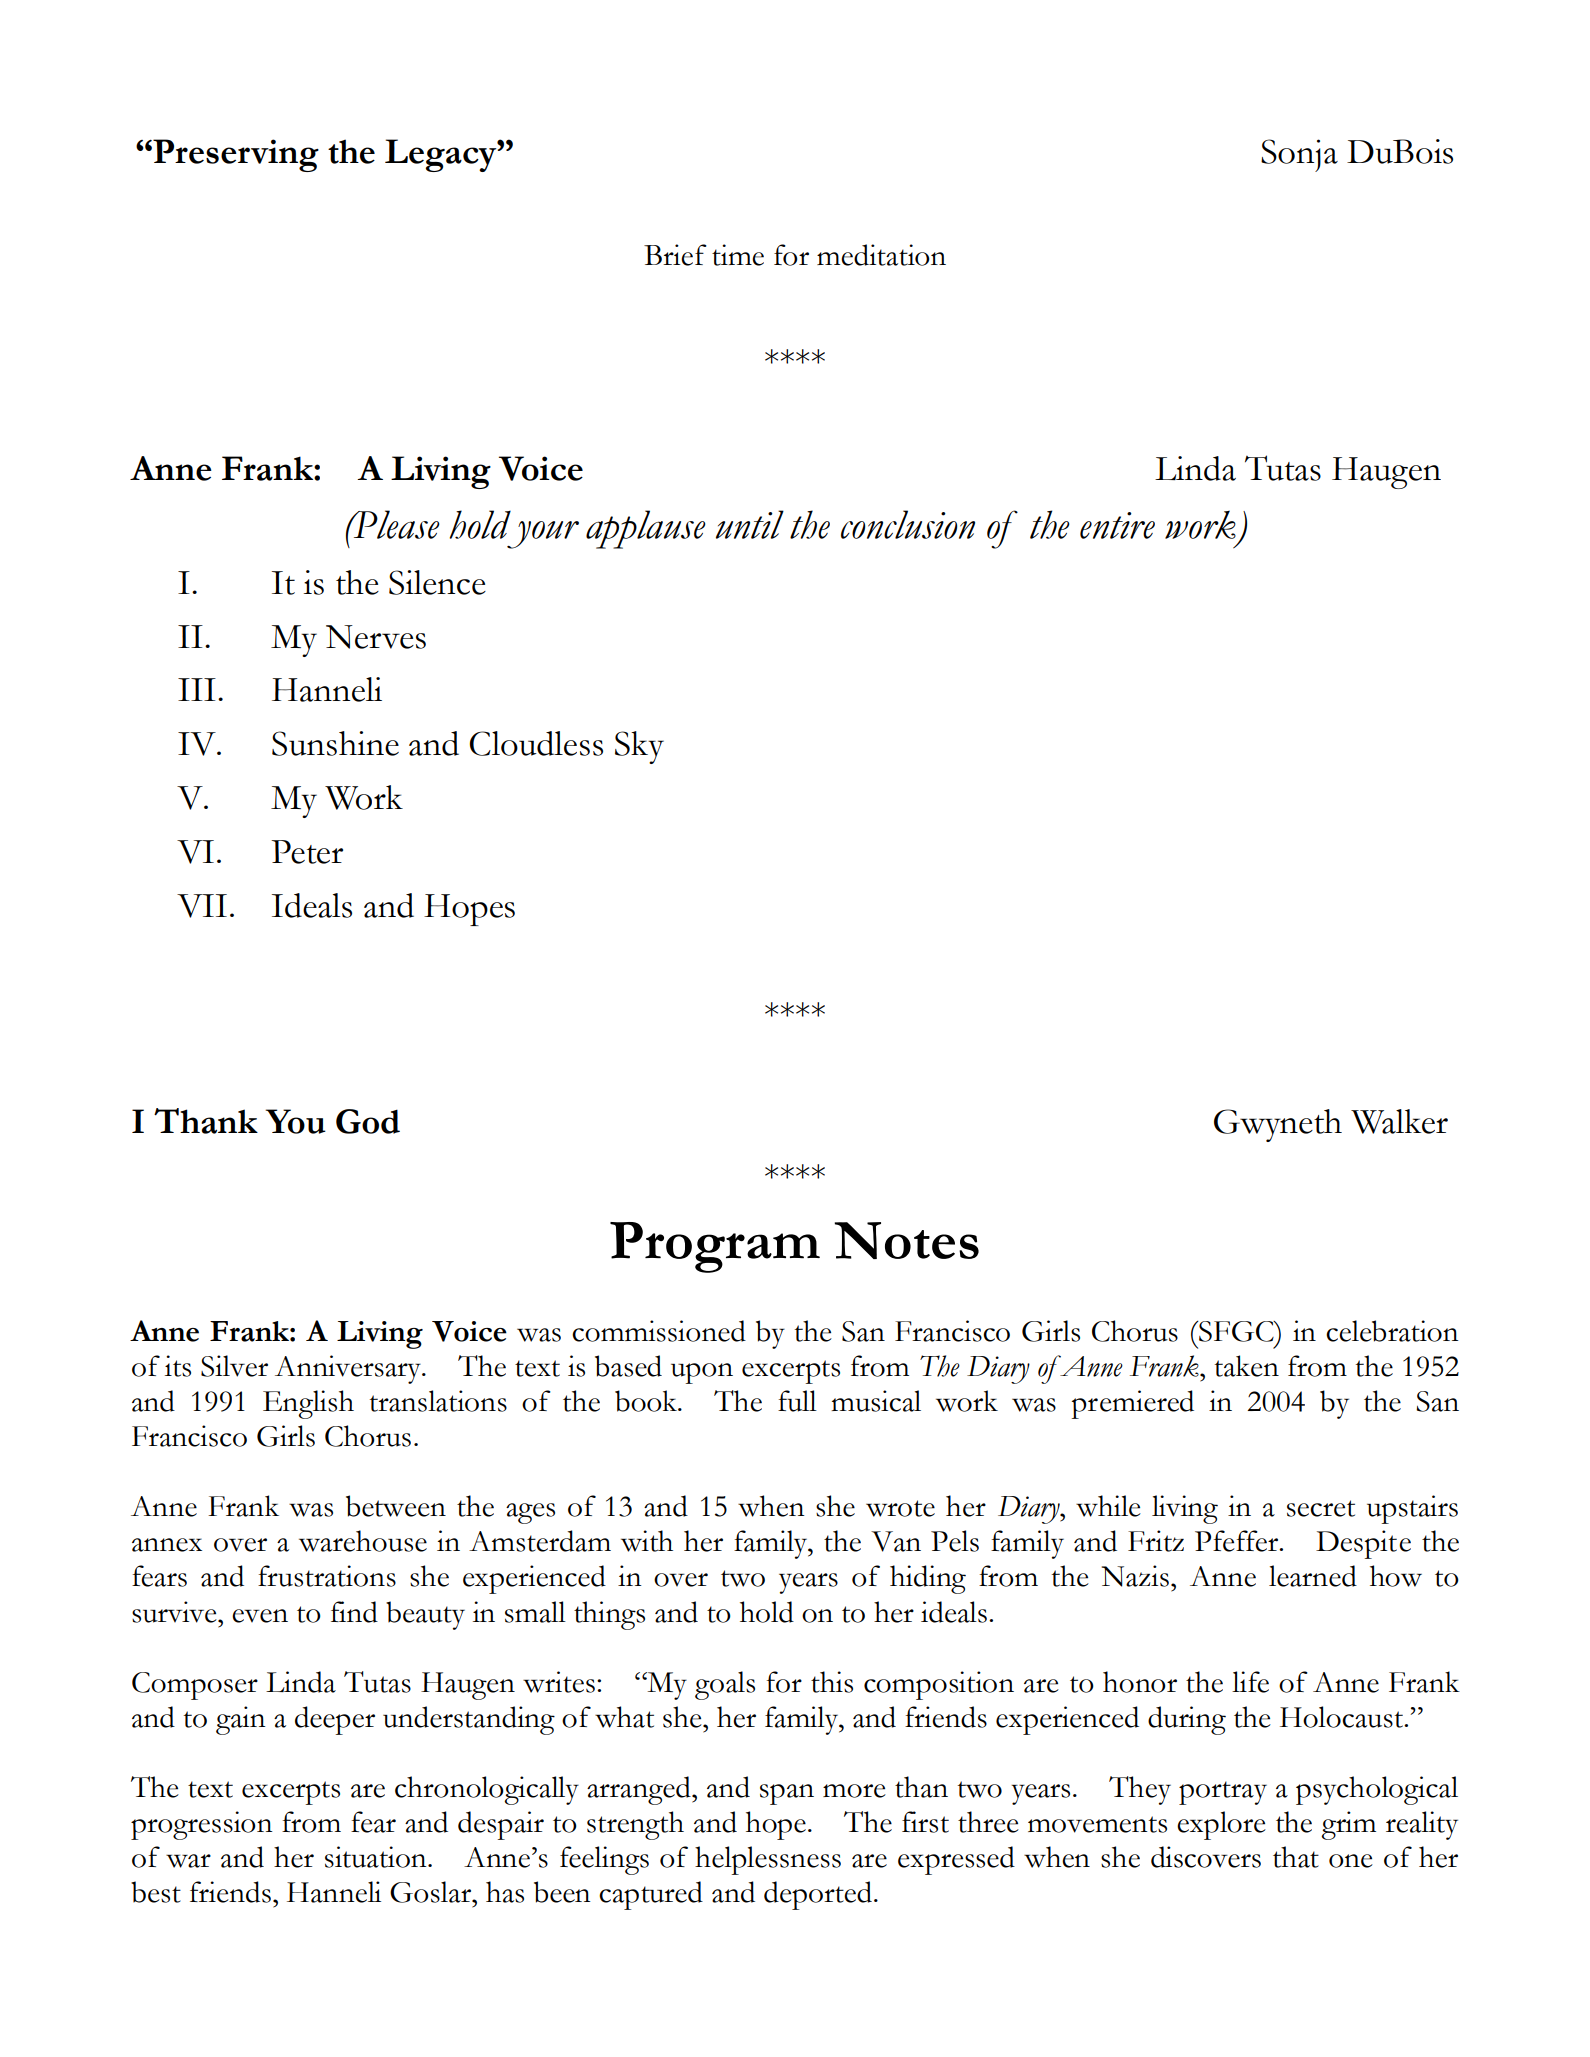 The height and width of the document is (2057, 1590). What do you see at coordinates (377, 1857) in the document?
I see `situation` at bounding box center [377, 1857].
